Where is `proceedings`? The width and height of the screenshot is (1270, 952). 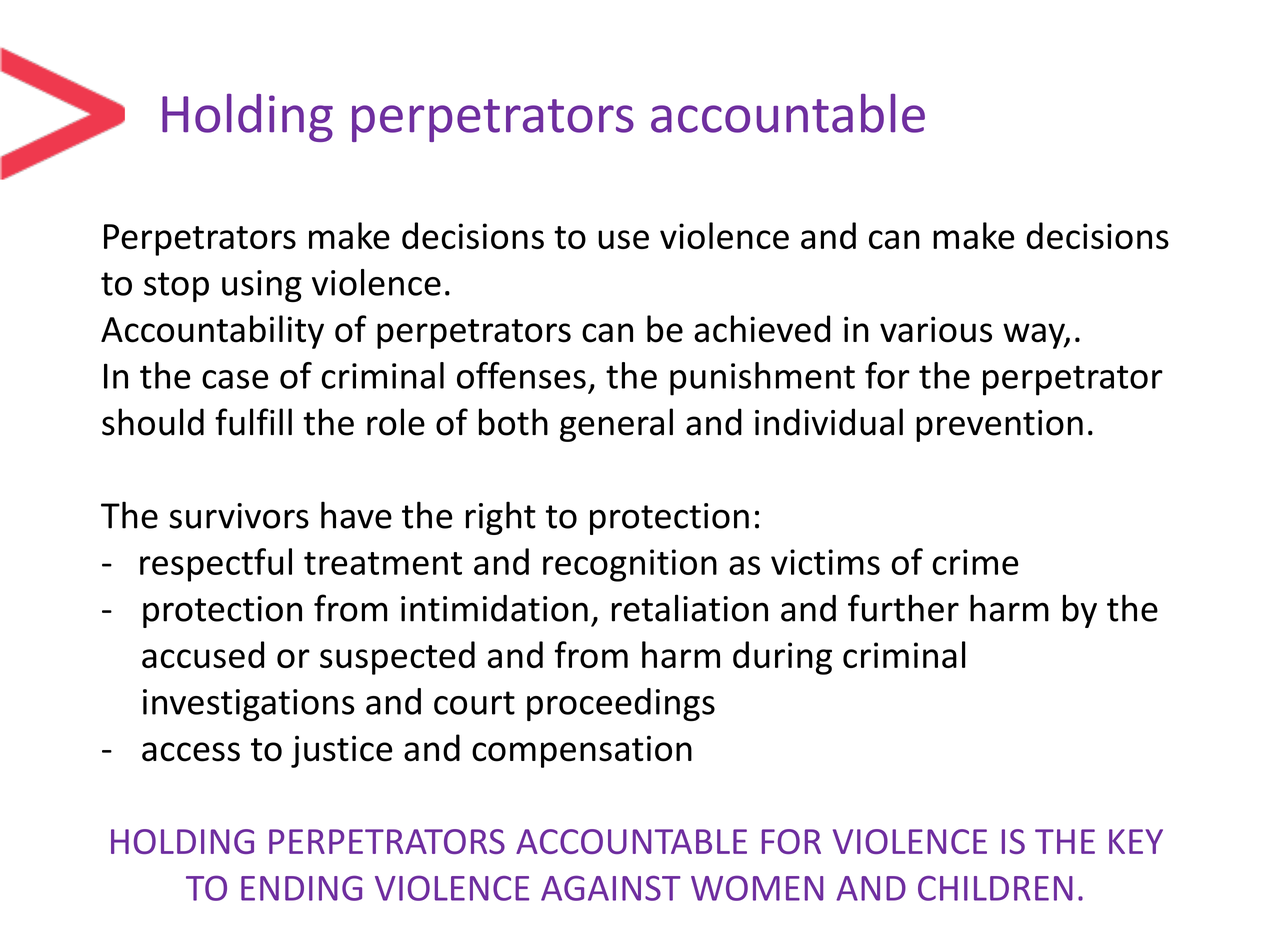
proceedings is located at coordinates (621, 704).
